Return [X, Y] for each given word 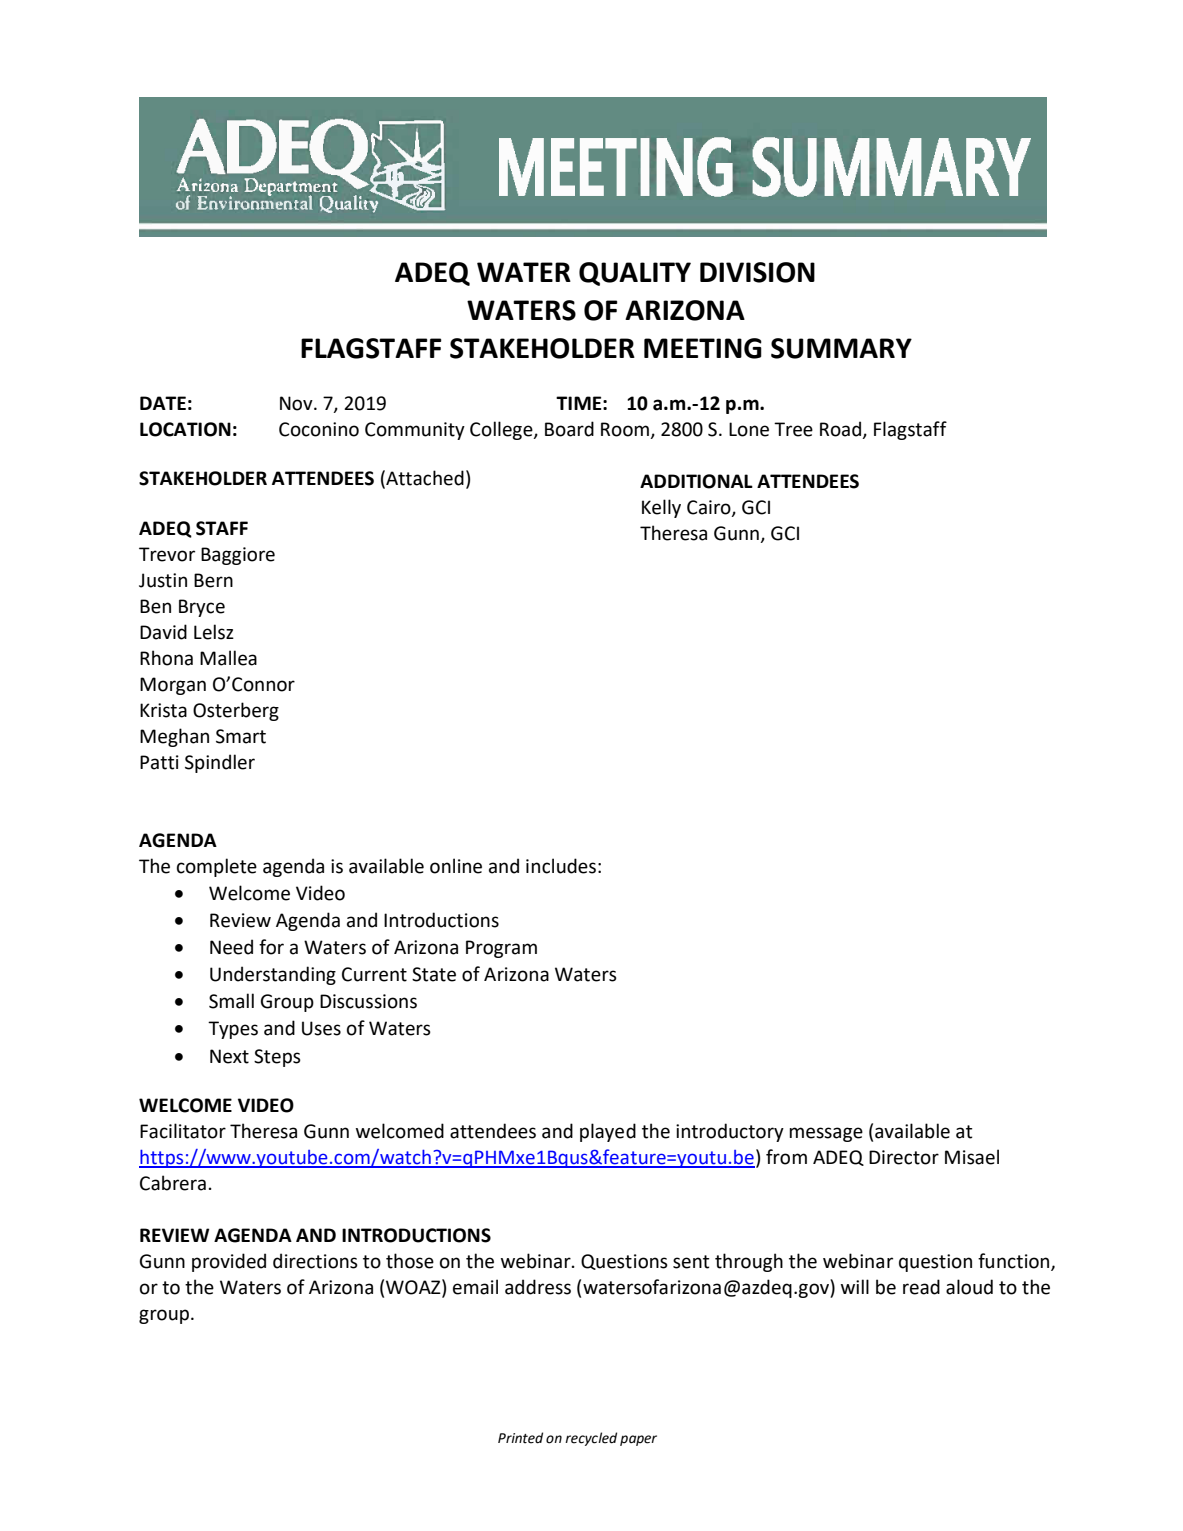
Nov [297, 403]
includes [561, 866]
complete [217, 867]
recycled [591, 1439]
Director [904, 1157]
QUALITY [635, 274]
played [608, 1132]
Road [841, 430]
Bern [213, 580]
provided [229, 1262]
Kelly [661, 508]
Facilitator [183, 1131]
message [826, 1134]
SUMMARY [841, 348]
